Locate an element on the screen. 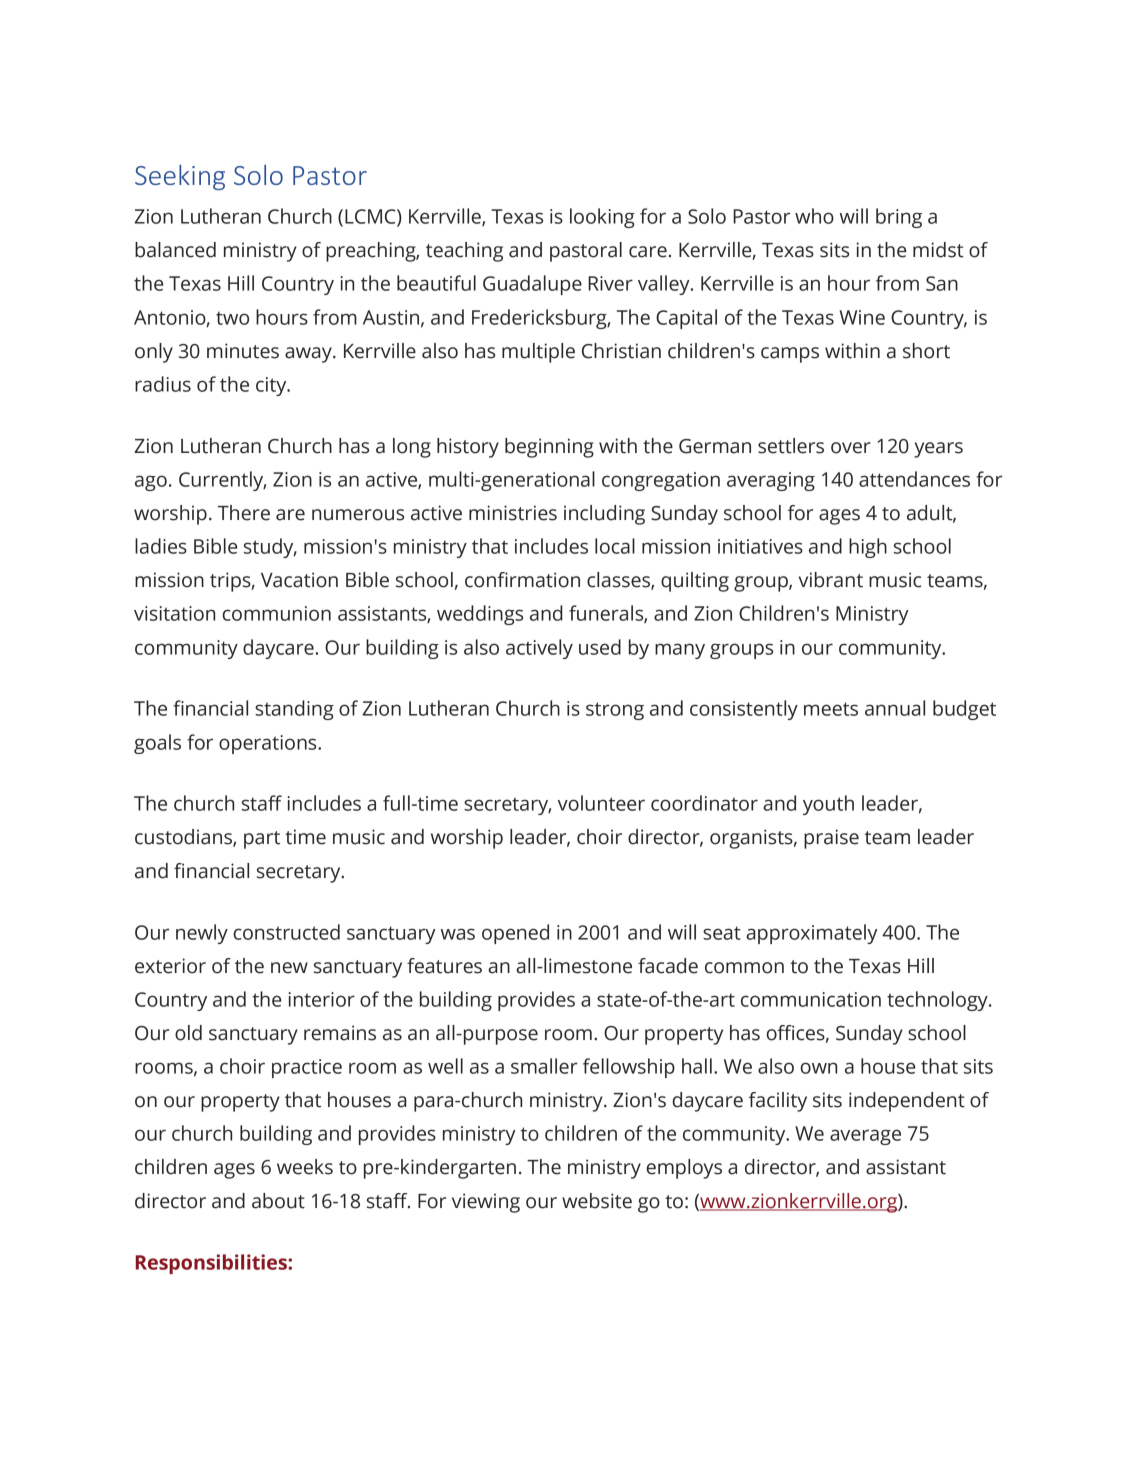  about is located at coordinates (278, 1201).
